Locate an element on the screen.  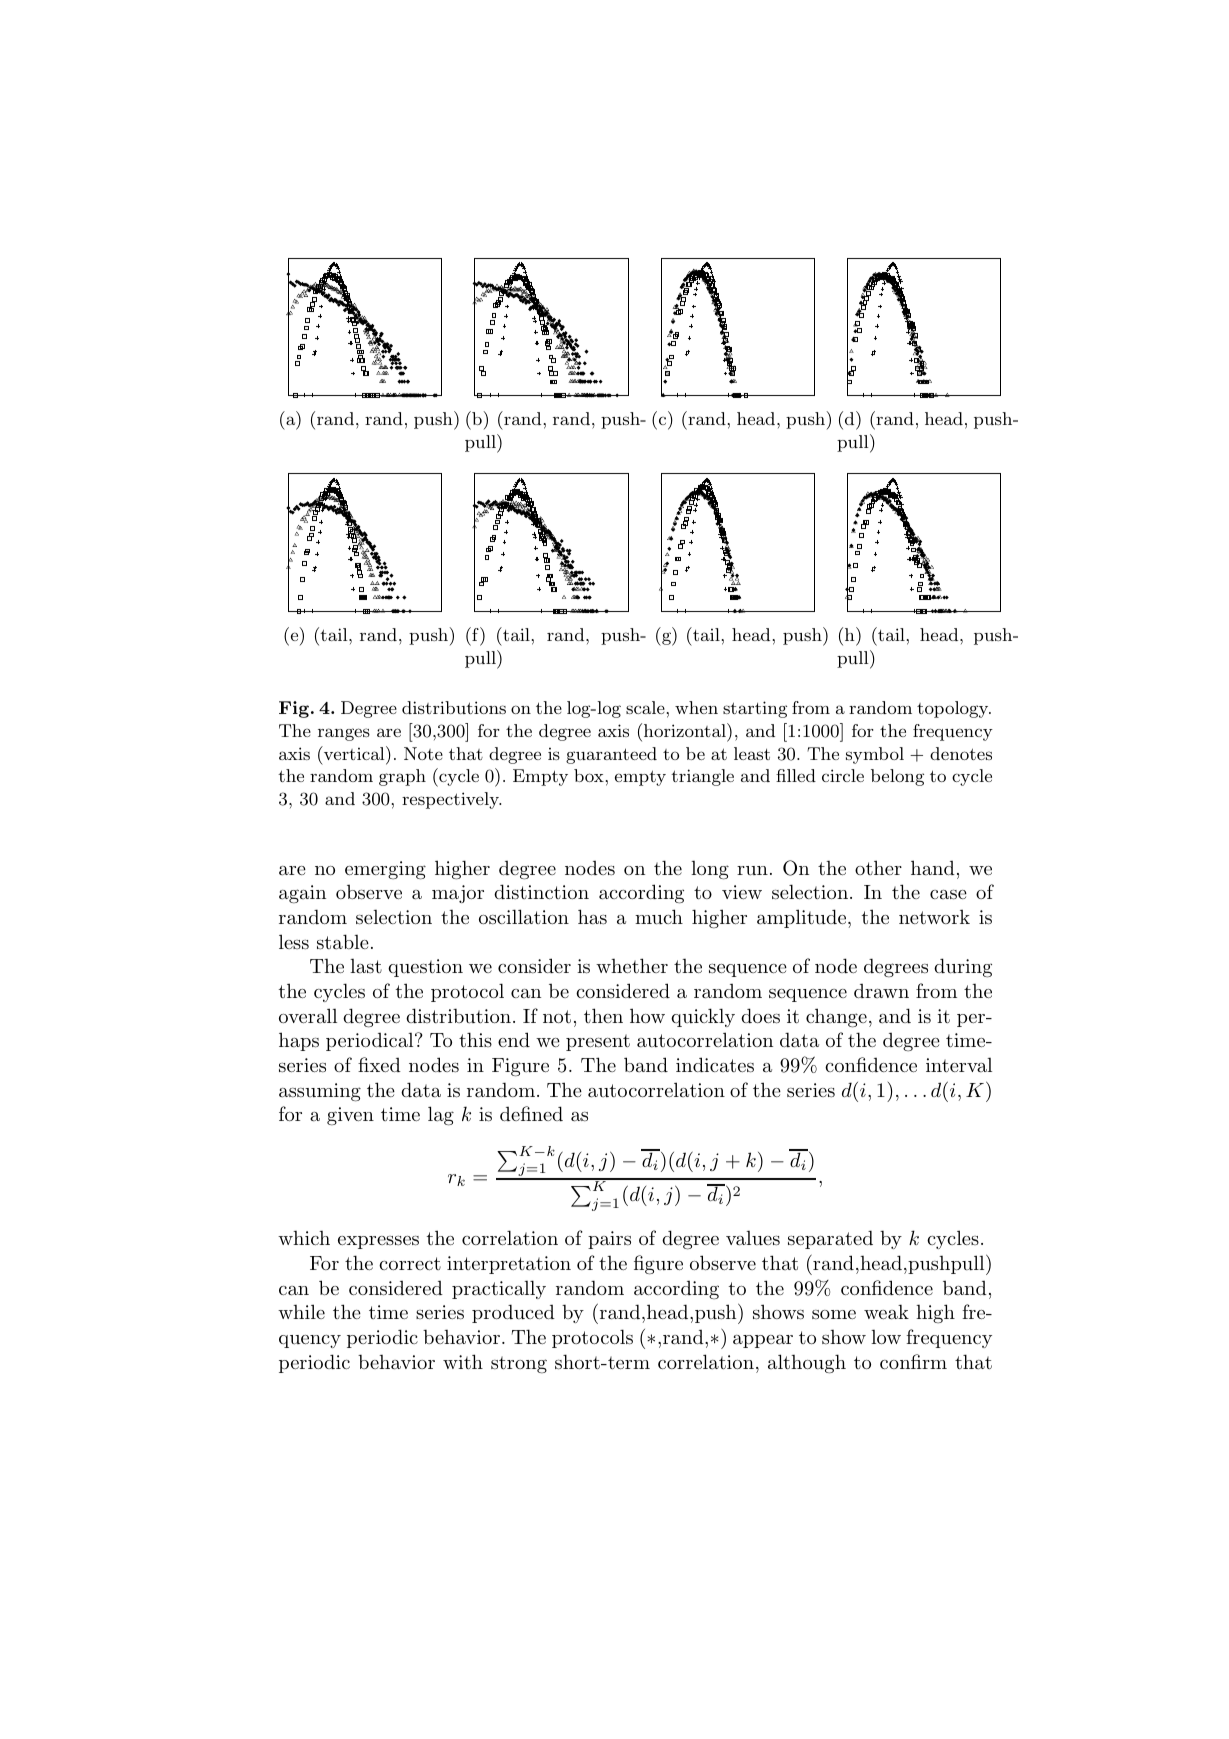
with is located at coordinates (463, 1361).
